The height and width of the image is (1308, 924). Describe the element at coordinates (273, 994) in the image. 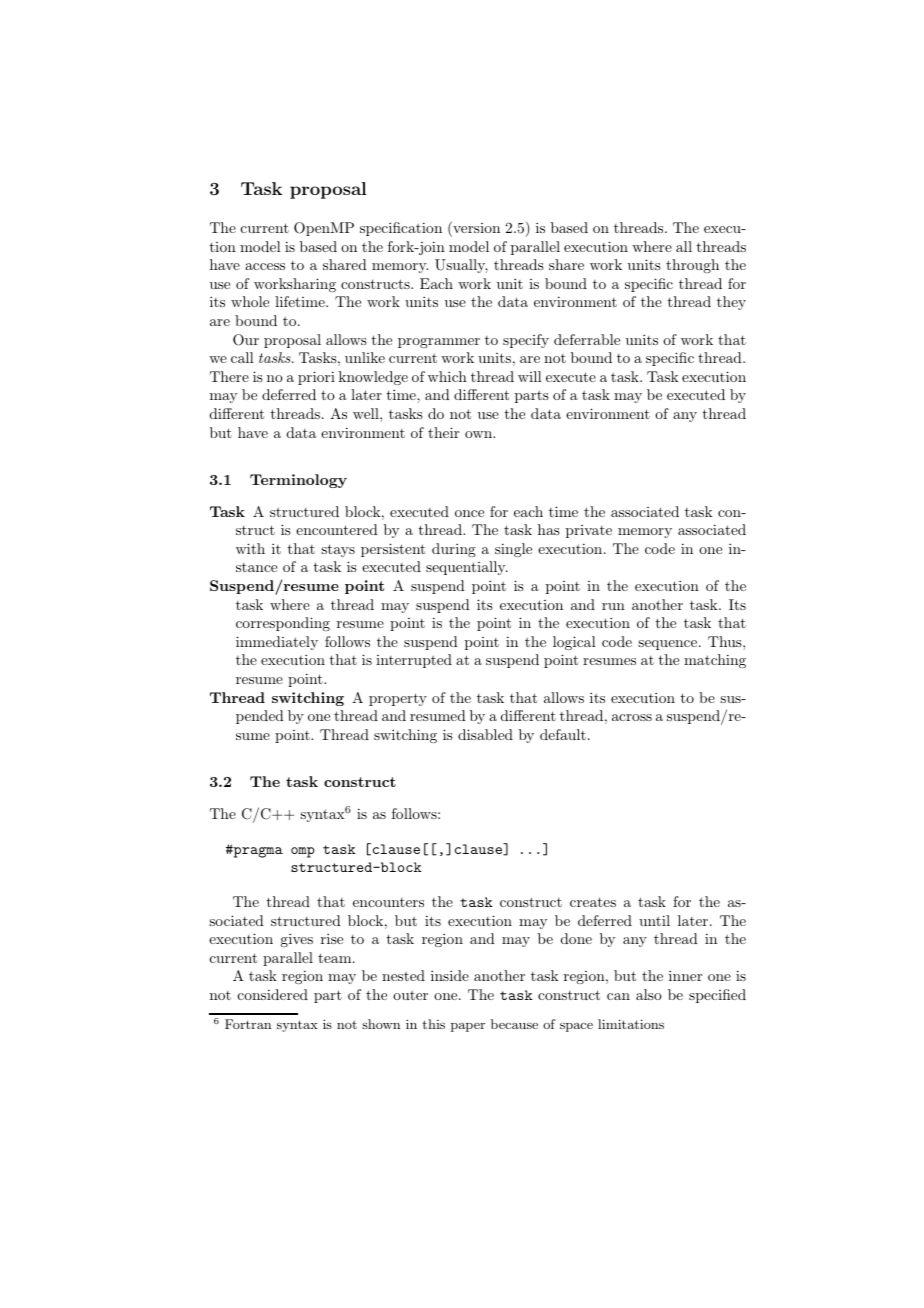

I see `considered` at that location.
